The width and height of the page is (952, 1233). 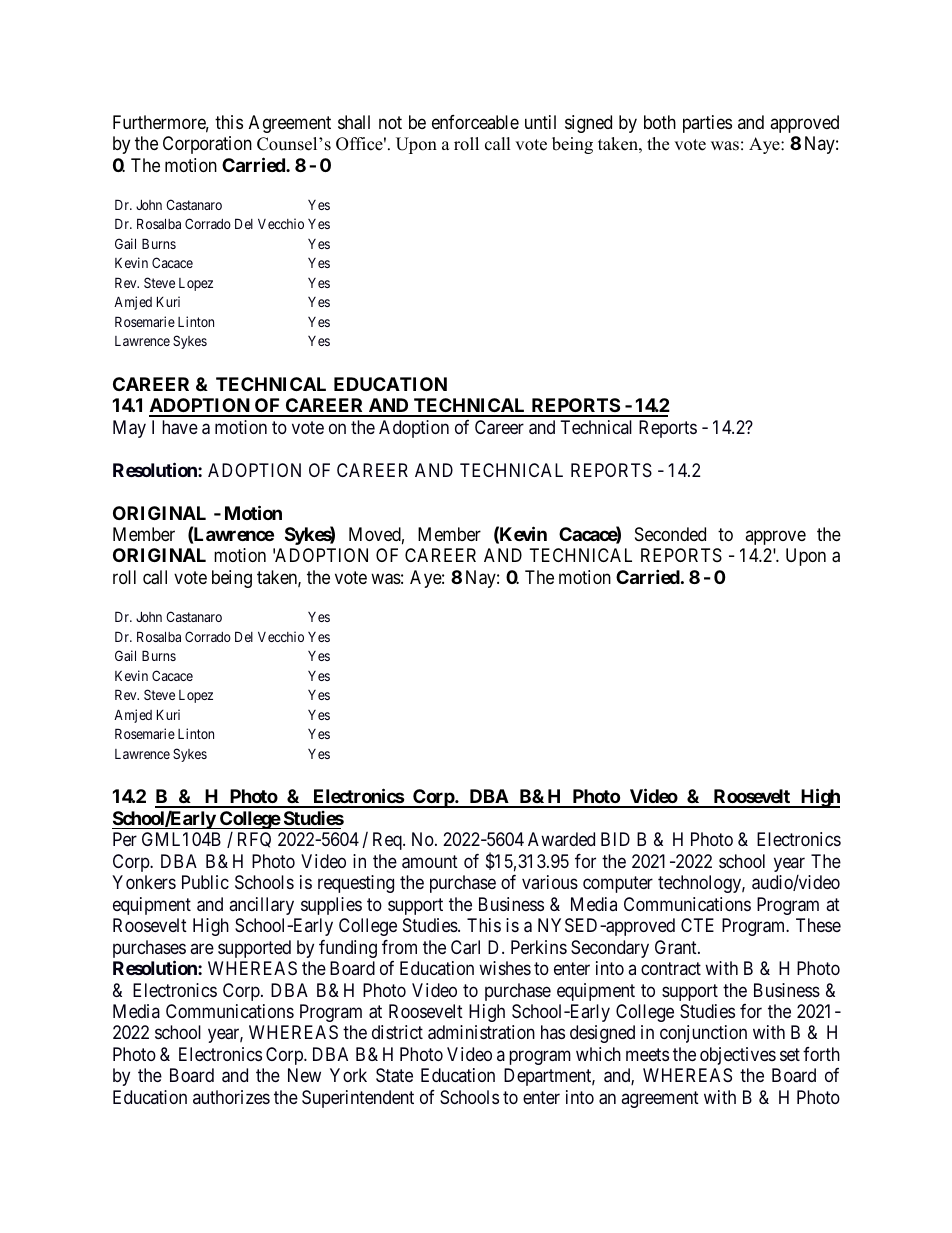 I want to click on enforceable, so click(x=475, y=122).
